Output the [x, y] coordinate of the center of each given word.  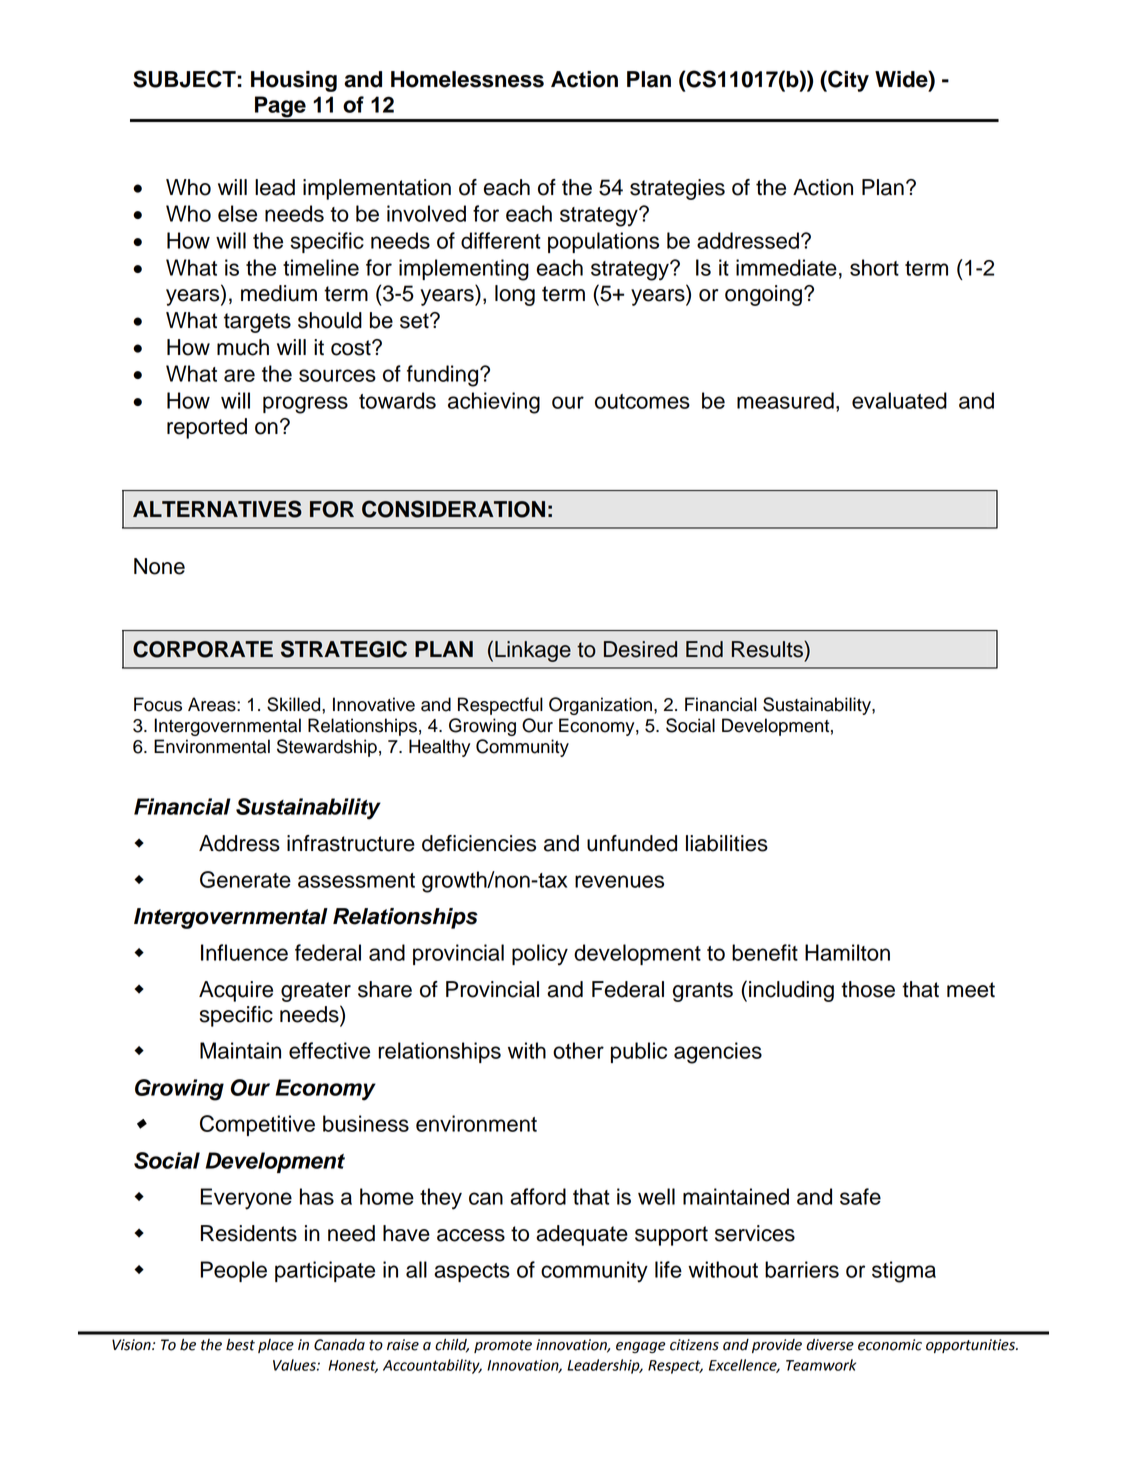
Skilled [295, 704]
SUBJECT [185, 79]
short [874, 267]
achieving [494, 403]
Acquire [236, 991]
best [240, 1345]
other [578, 1050]
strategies [677, 189]
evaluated [899, 400]
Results [768, 649]
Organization [600, 706]
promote [503, 1346]
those [868, 989]
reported [207, 428]
